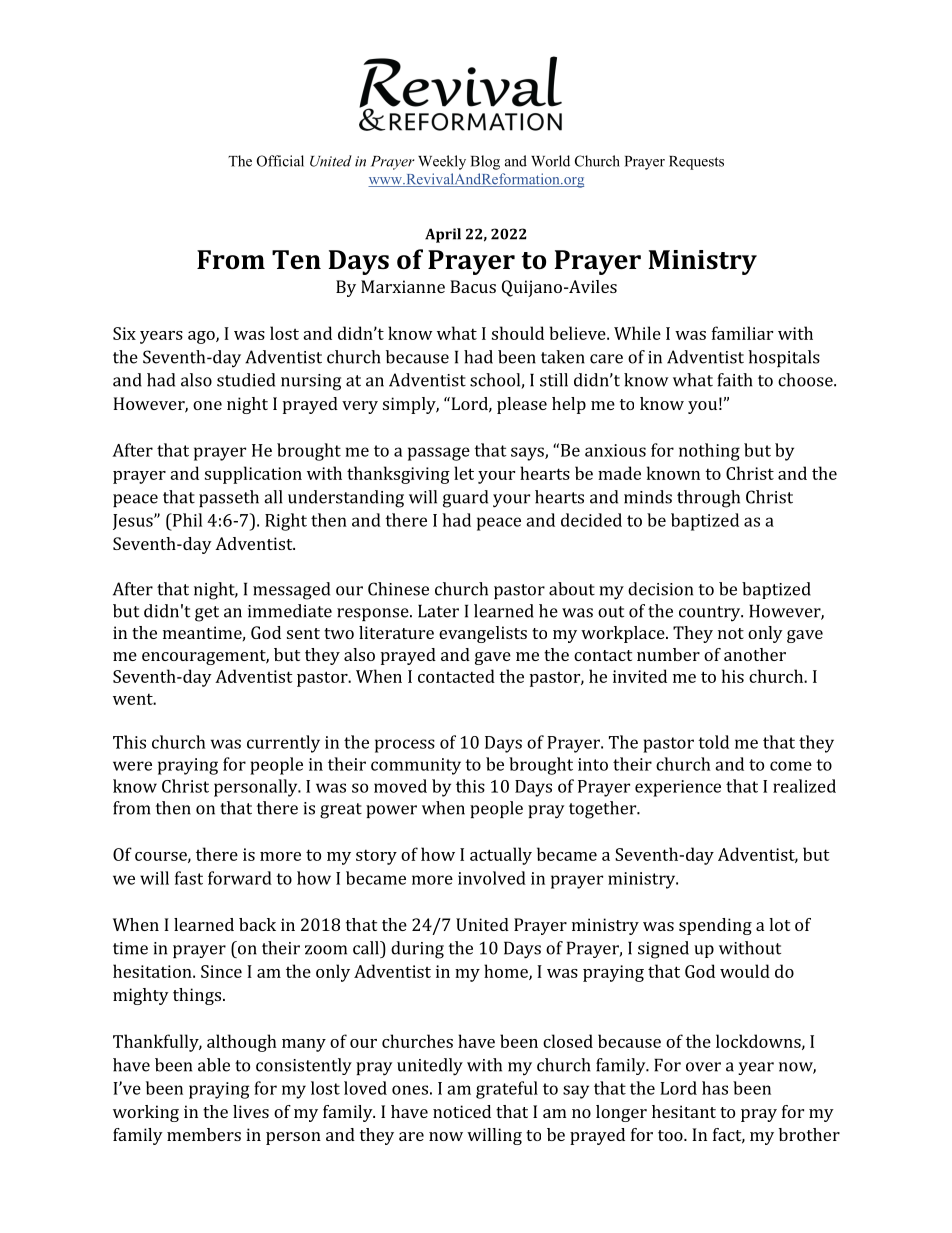 This screenshot has width=952, height=1233. Describe the element at coordinates (485, 162) in the screenshot. I see `Blog` at that location.
